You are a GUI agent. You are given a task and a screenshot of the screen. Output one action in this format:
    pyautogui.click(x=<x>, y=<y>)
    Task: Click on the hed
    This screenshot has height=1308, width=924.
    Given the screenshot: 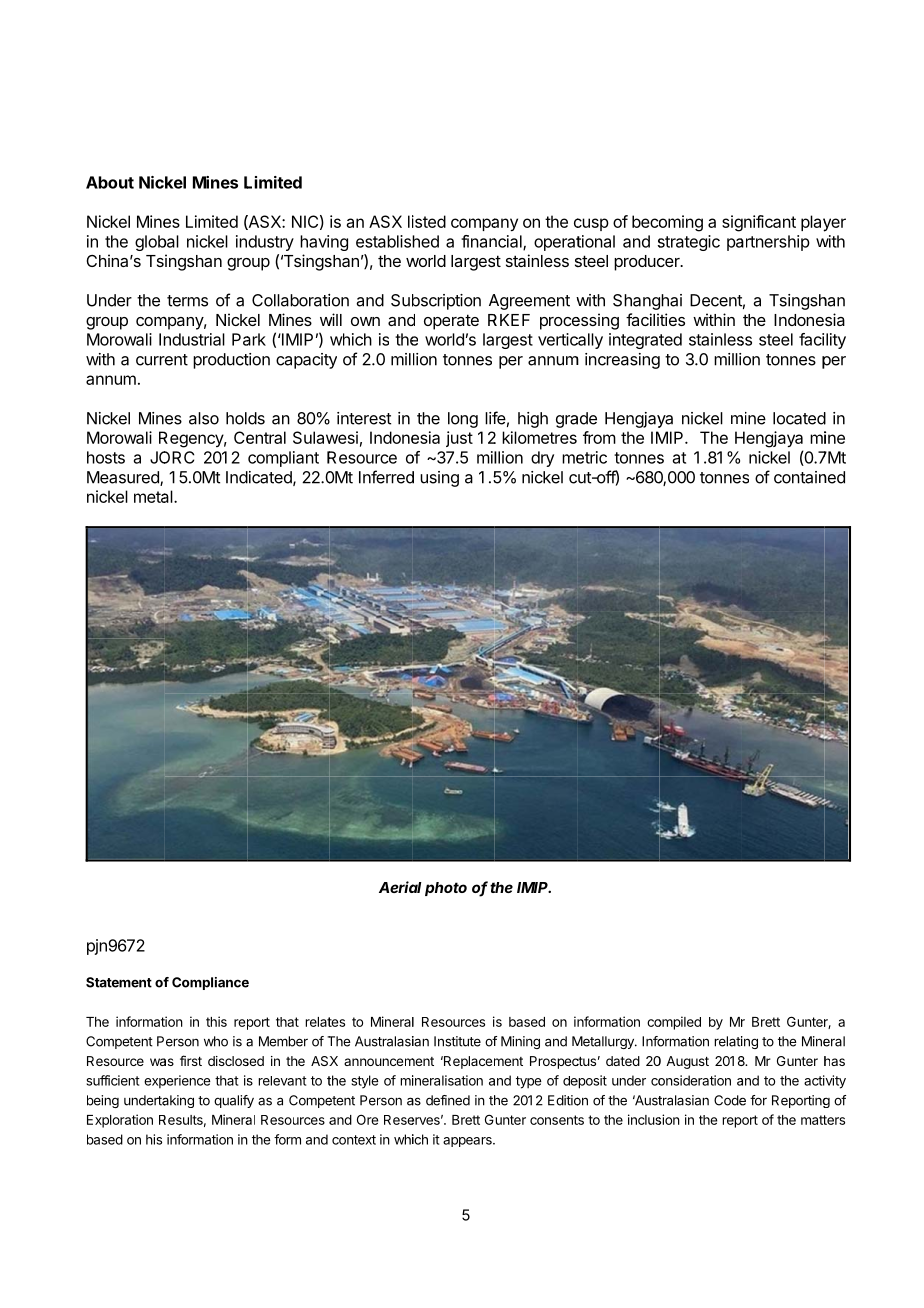 What is the action you would take?
    pyautogui.click(x=425, y=241)
